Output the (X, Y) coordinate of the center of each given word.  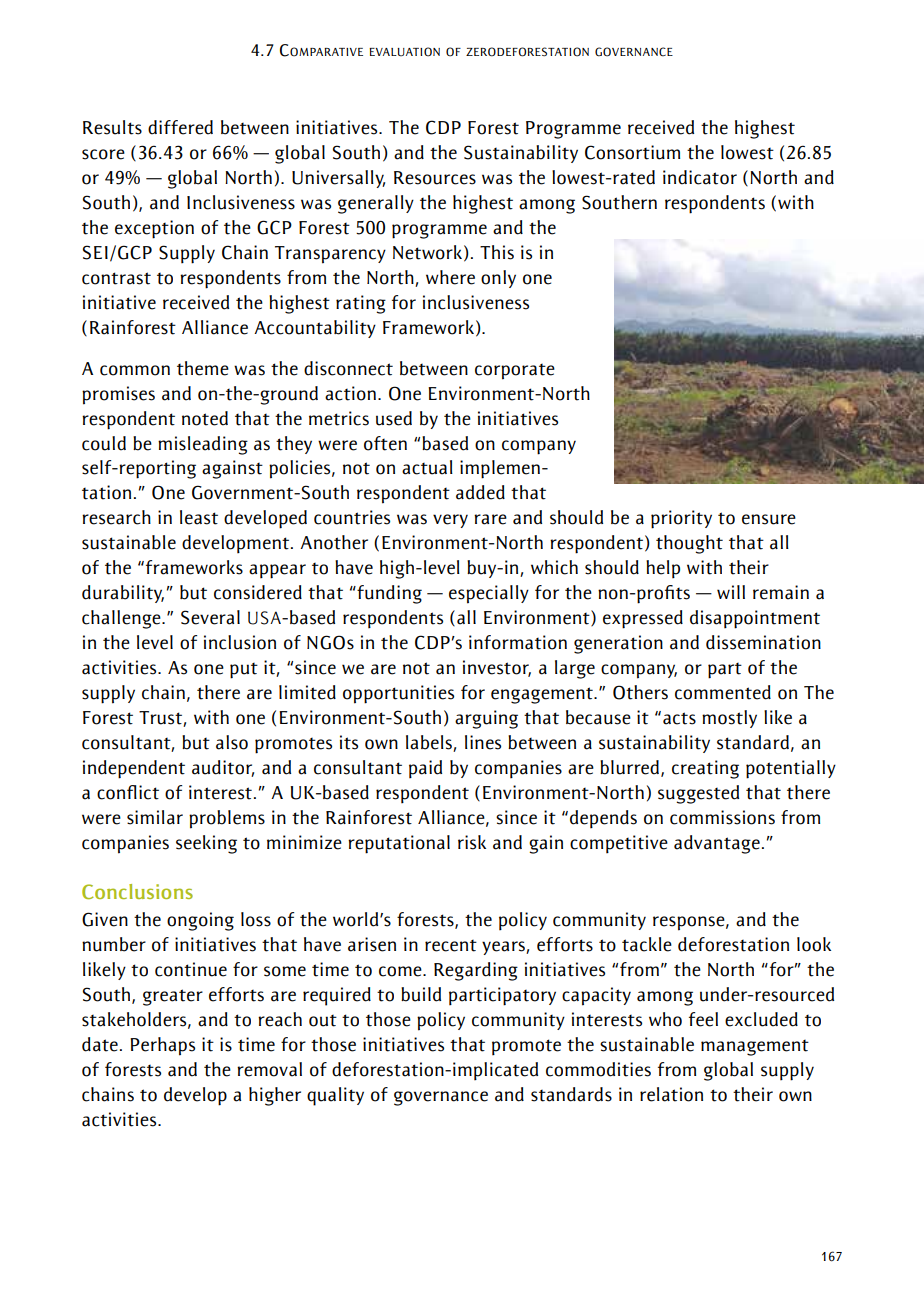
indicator (700, 177)
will (731, 592)
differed (180, 127)
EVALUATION (404, 52)
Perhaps (162, 1046)
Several (210, 617)
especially (489, 594)
